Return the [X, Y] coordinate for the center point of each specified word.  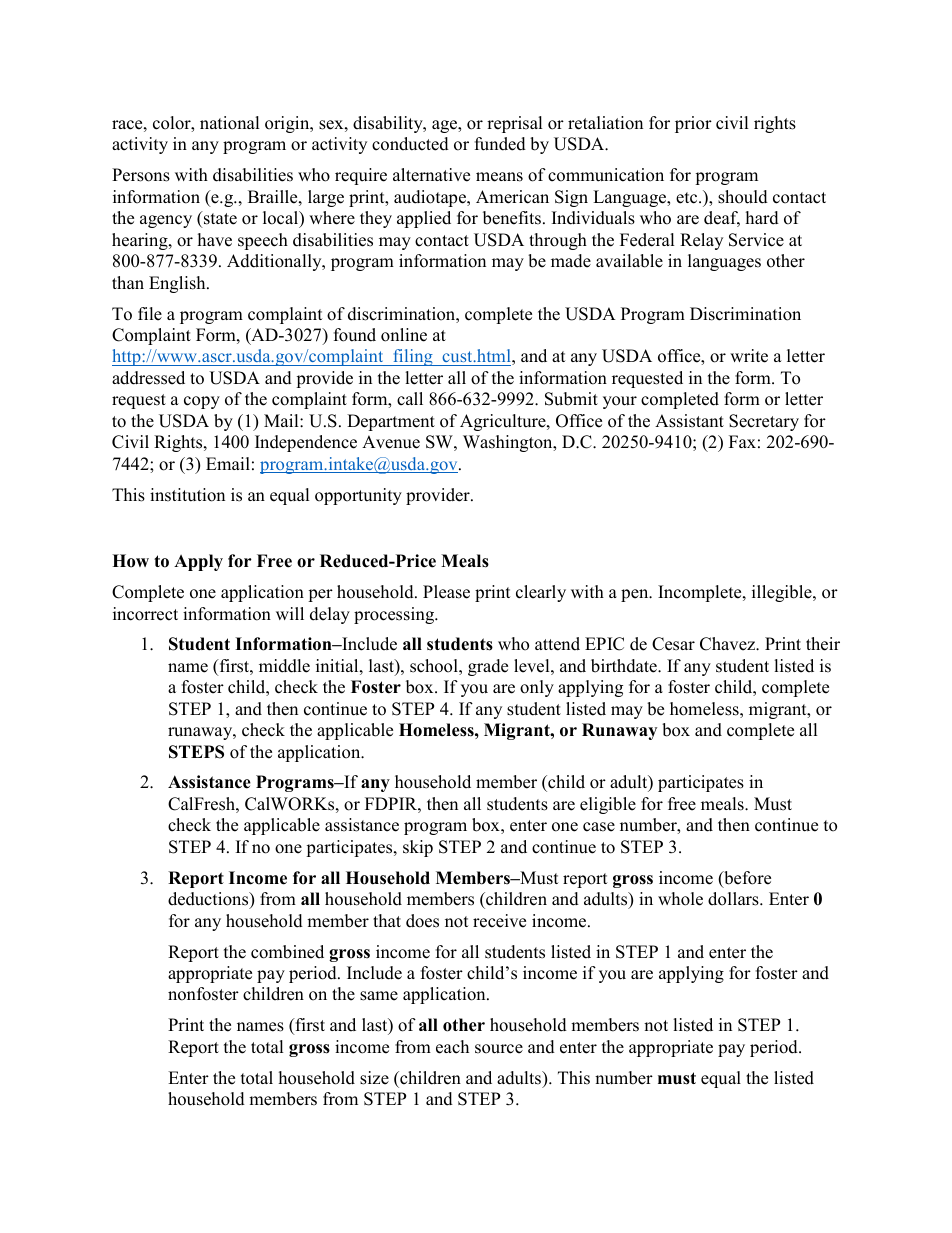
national [230, 123]
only [537, 688]
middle [284, 666]
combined [287, 952]
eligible [608, 805]
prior [693, 124]
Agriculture [504, 422]
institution [187, 495]
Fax [742, 441]
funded [500, 144]
